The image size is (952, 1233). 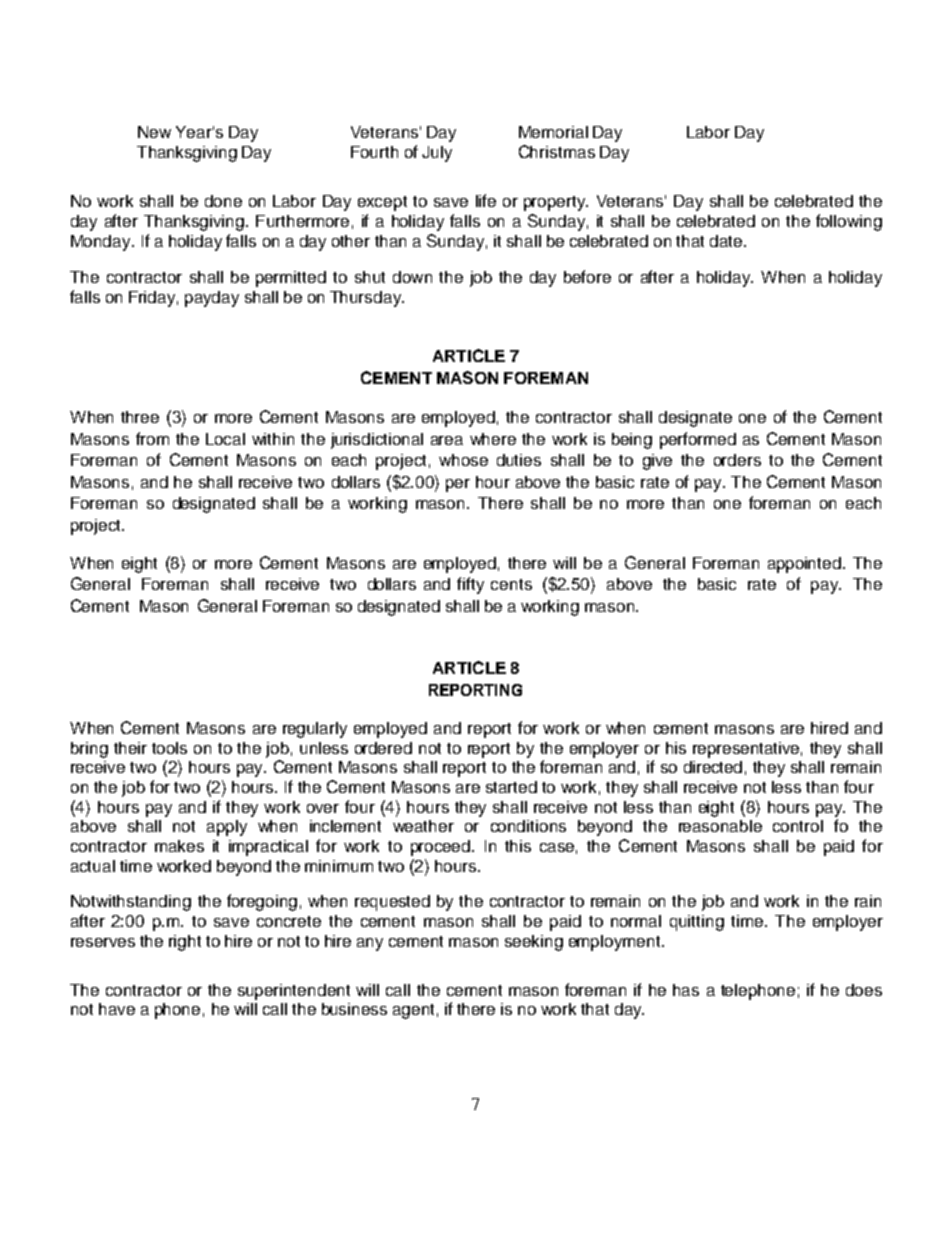 What do you see at coordinates (437, 154) in the page?
I see `July` at bounding box center [437, 154].
